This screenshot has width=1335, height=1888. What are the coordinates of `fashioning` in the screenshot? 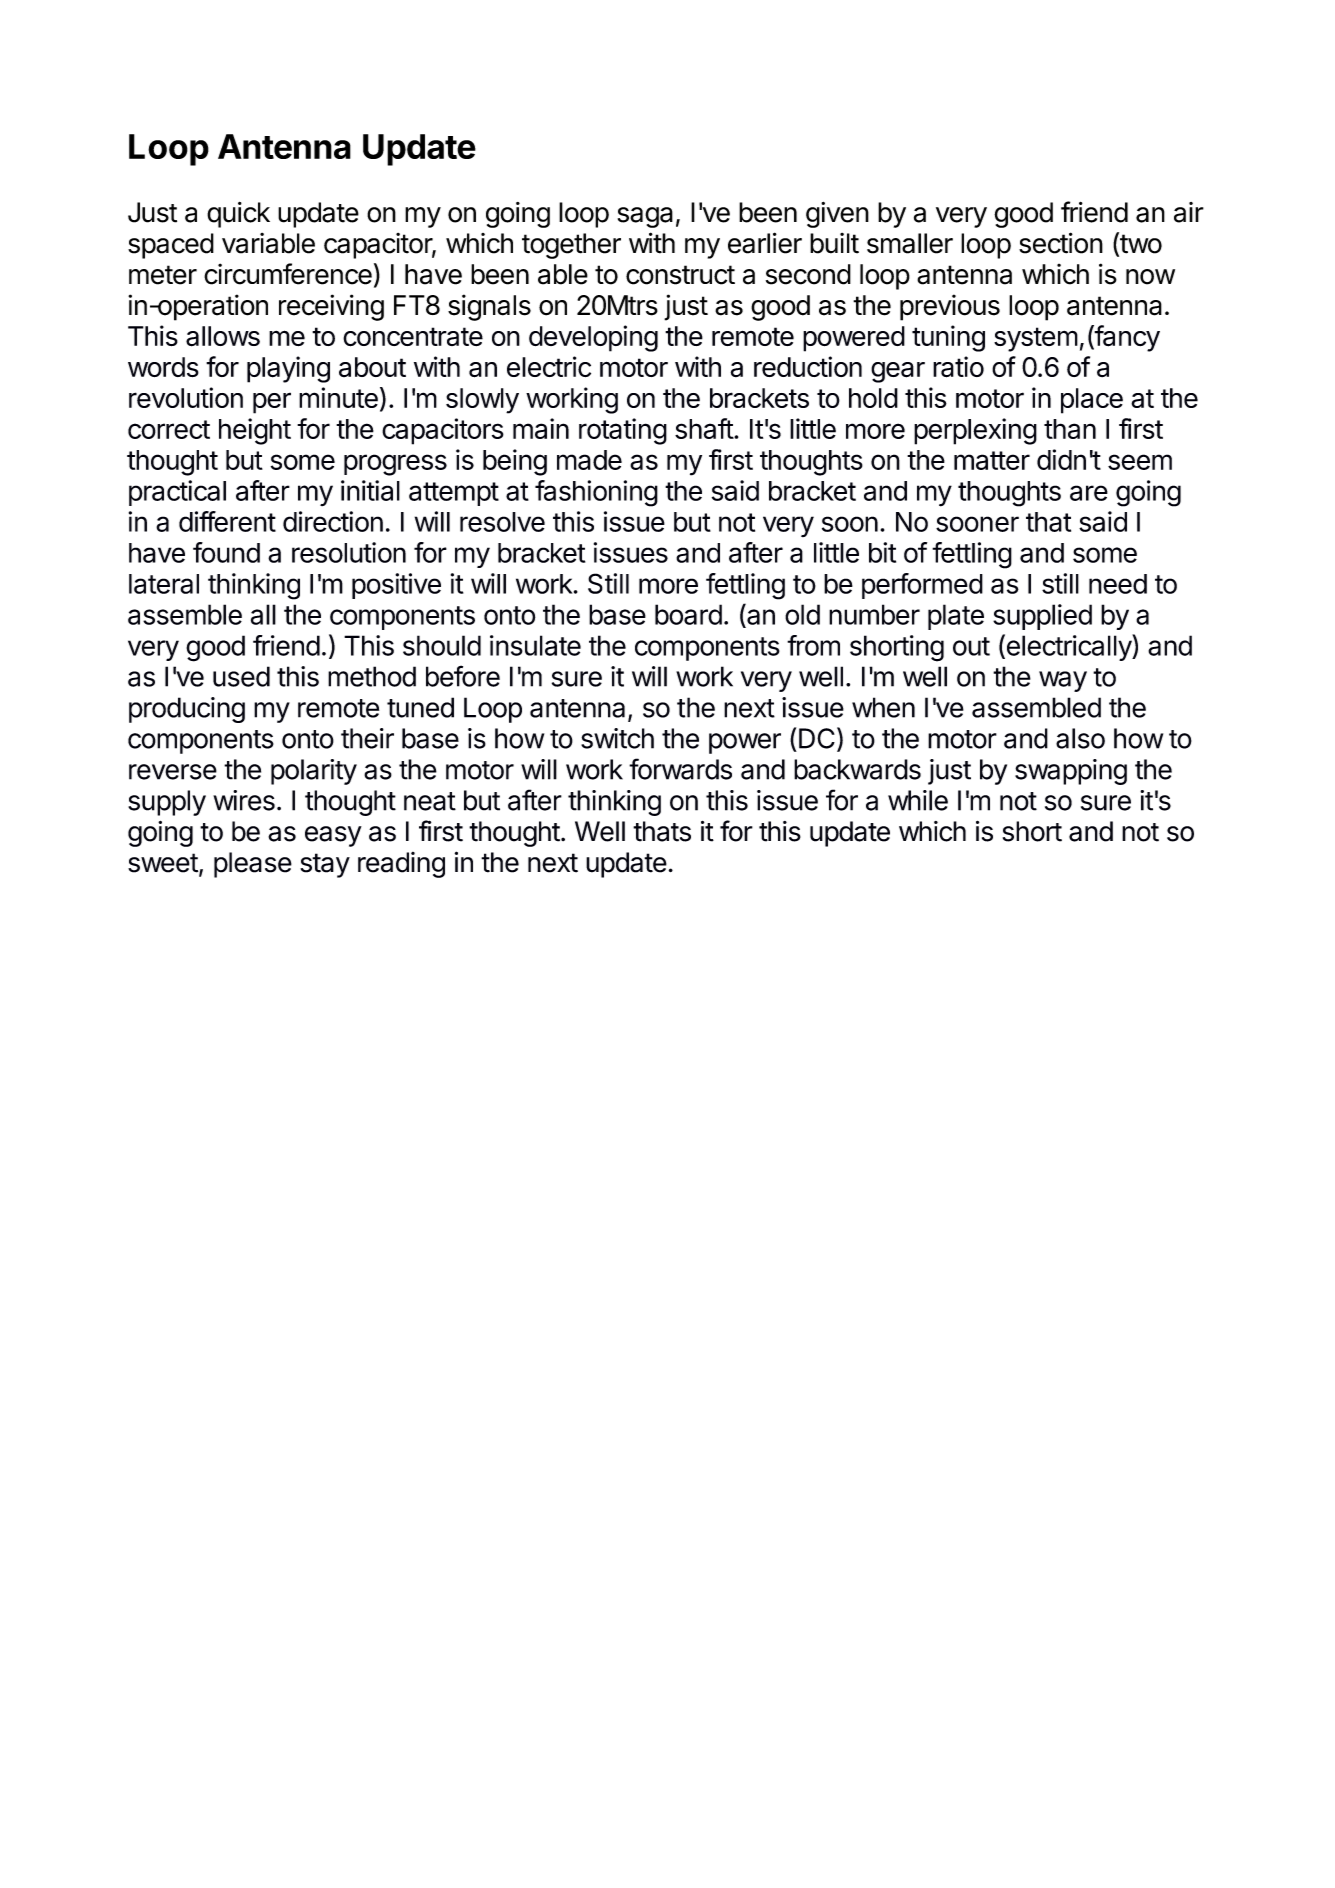 It's located at (596, 493).
